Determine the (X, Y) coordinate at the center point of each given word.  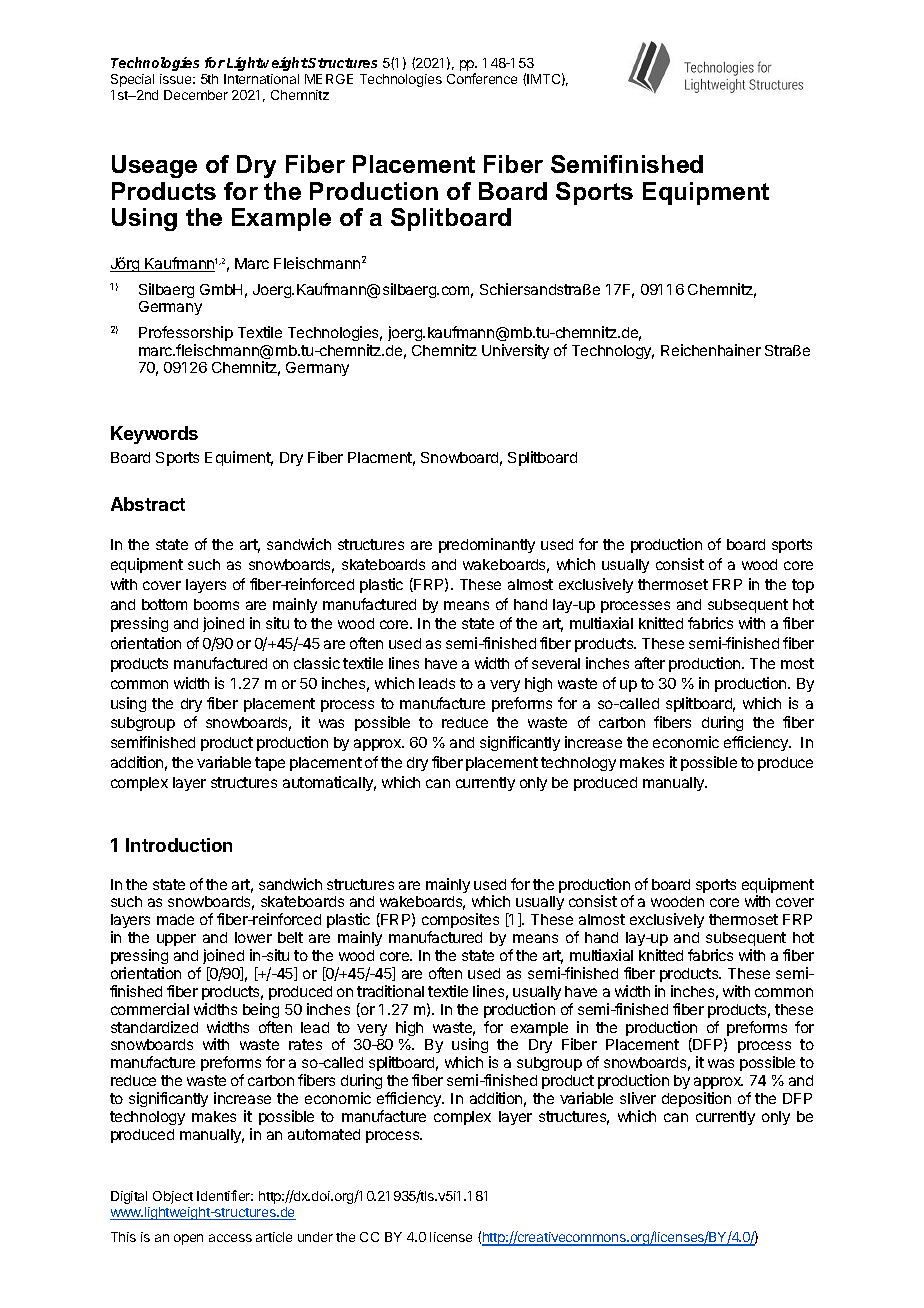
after (650, 663)
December (196, 95)
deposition (696, 1099)
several (556, 663)
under (315, 1237)
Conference (482, 78)
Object (173, 1197)
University (515, 351)
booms (216, 604)
